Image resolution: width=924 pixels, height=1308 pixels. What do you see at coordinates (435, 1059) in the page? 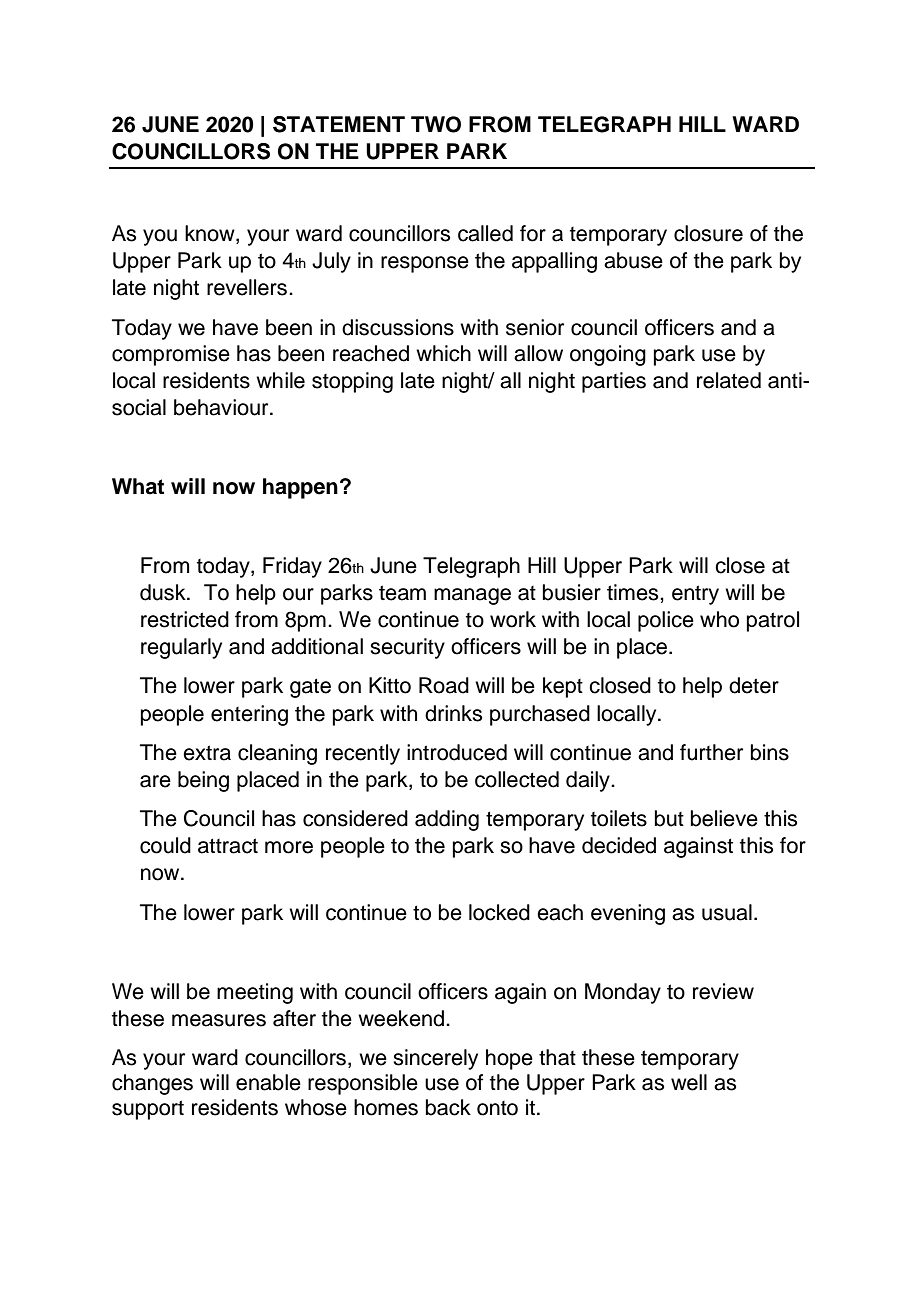
I see `sincerely` at bounding box center [435, 1059].
